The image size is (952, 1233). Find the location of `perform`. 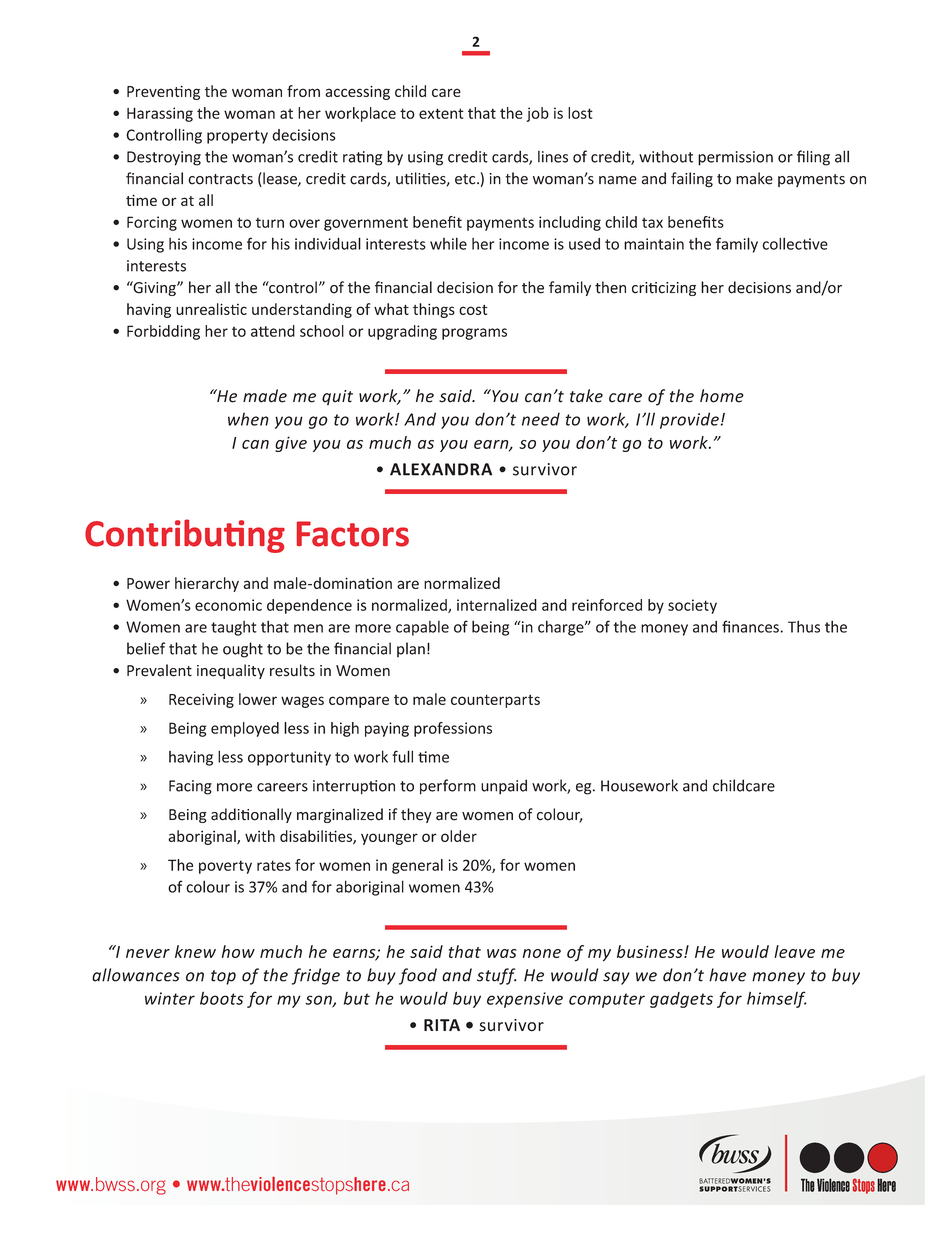

perform is located at coordinates (448, 787).
